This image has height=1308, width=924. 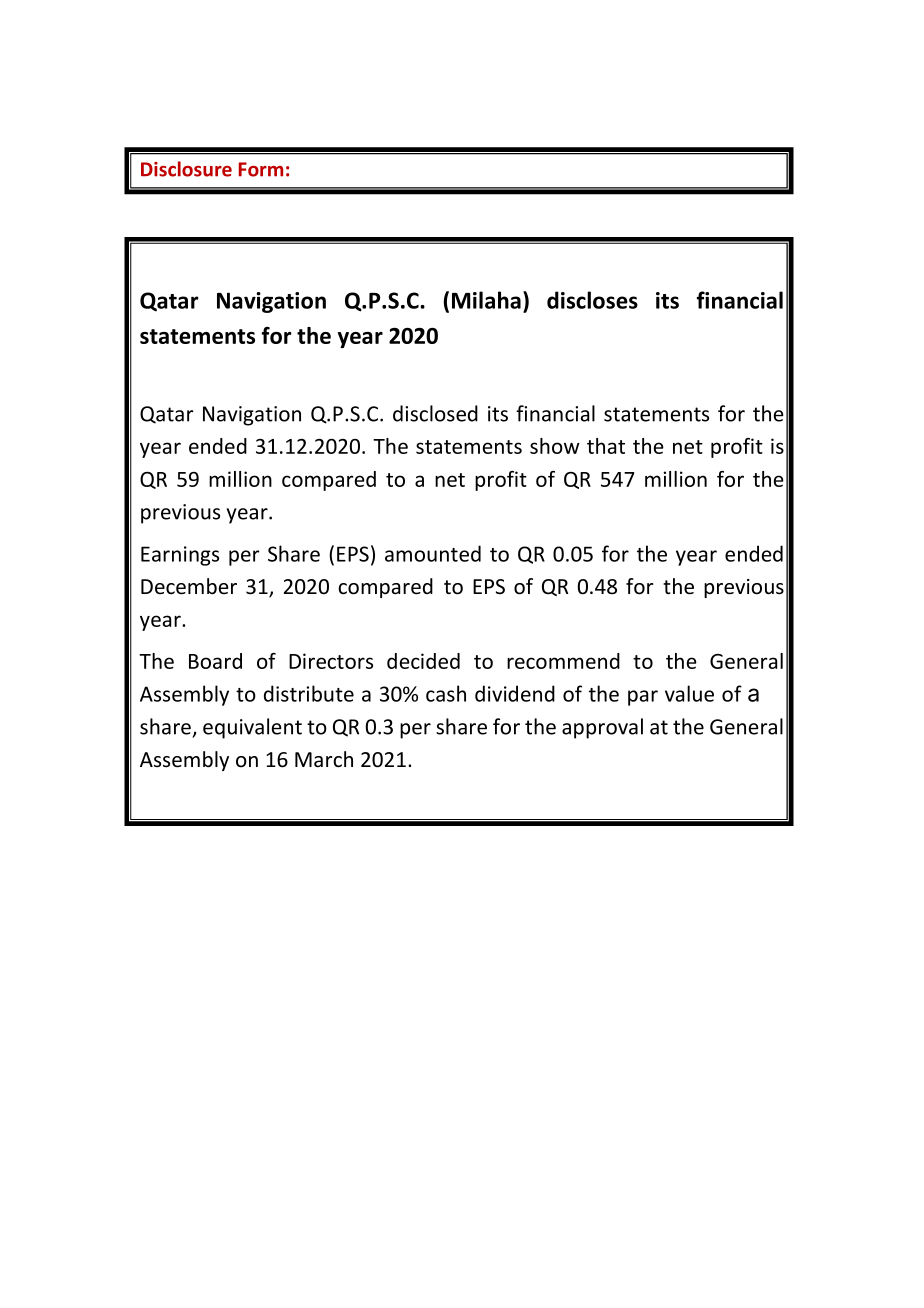 What do you see at coordinates (186, 169) in the image?
I see `Disclosure` at bounding box center [186, 169].
